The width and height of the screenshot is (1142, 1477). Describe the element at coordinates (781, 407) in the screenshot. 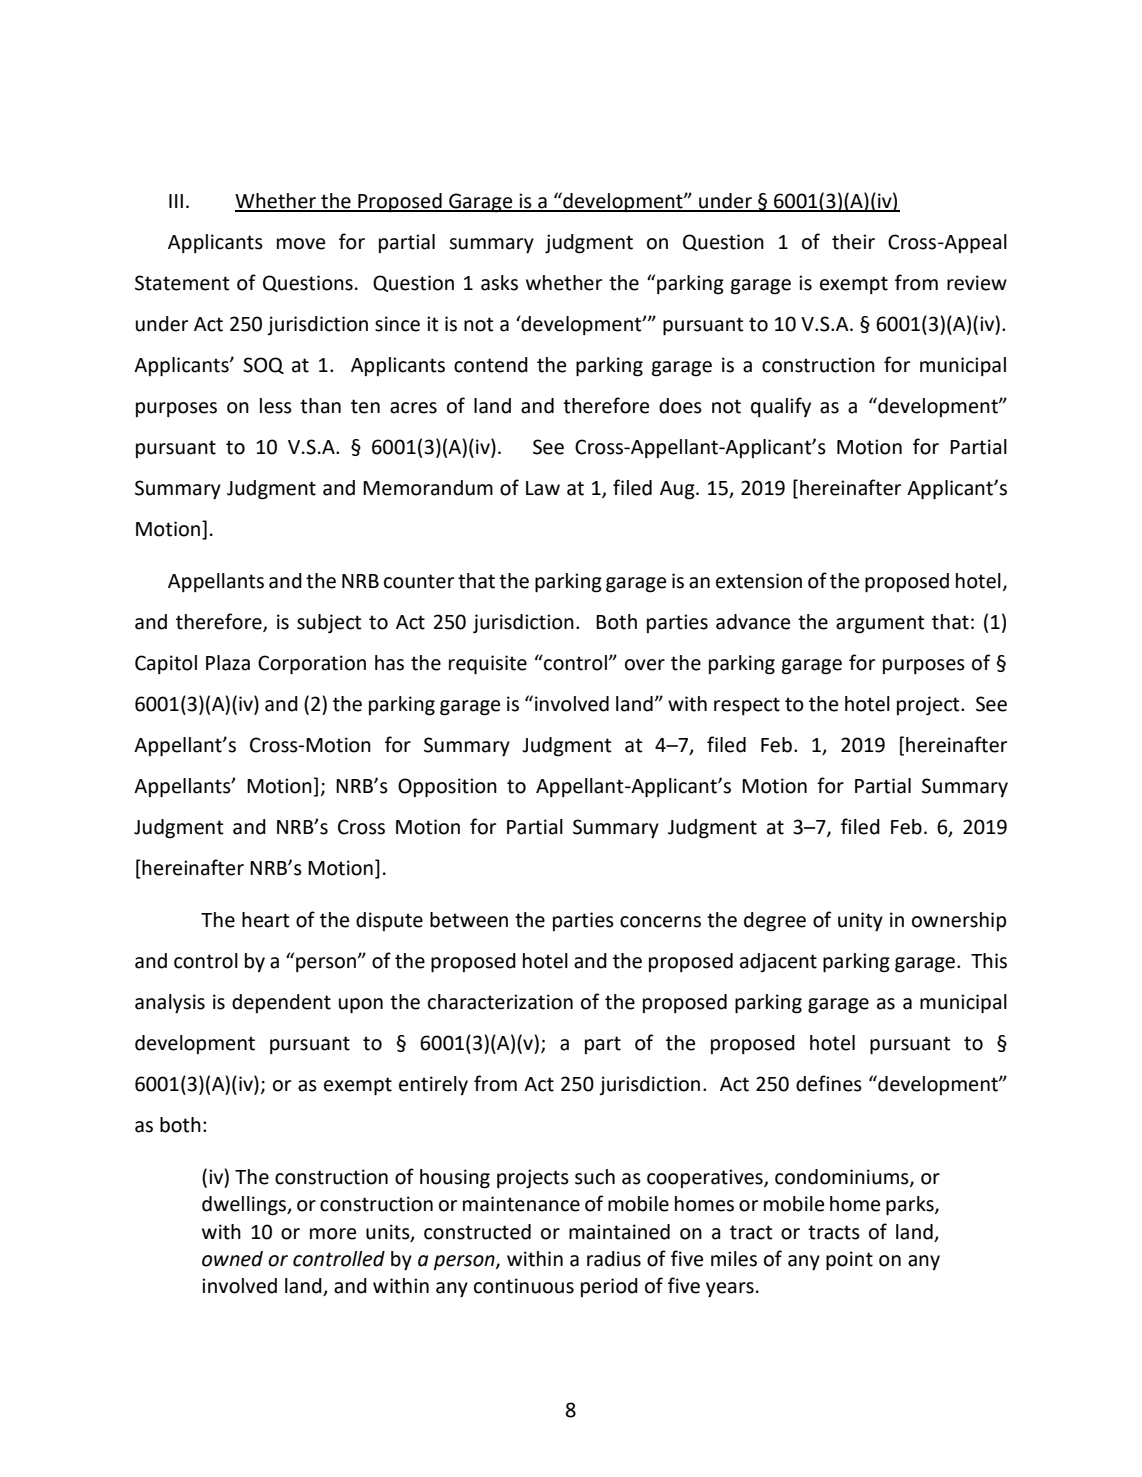

I see `qualify` at that location.
